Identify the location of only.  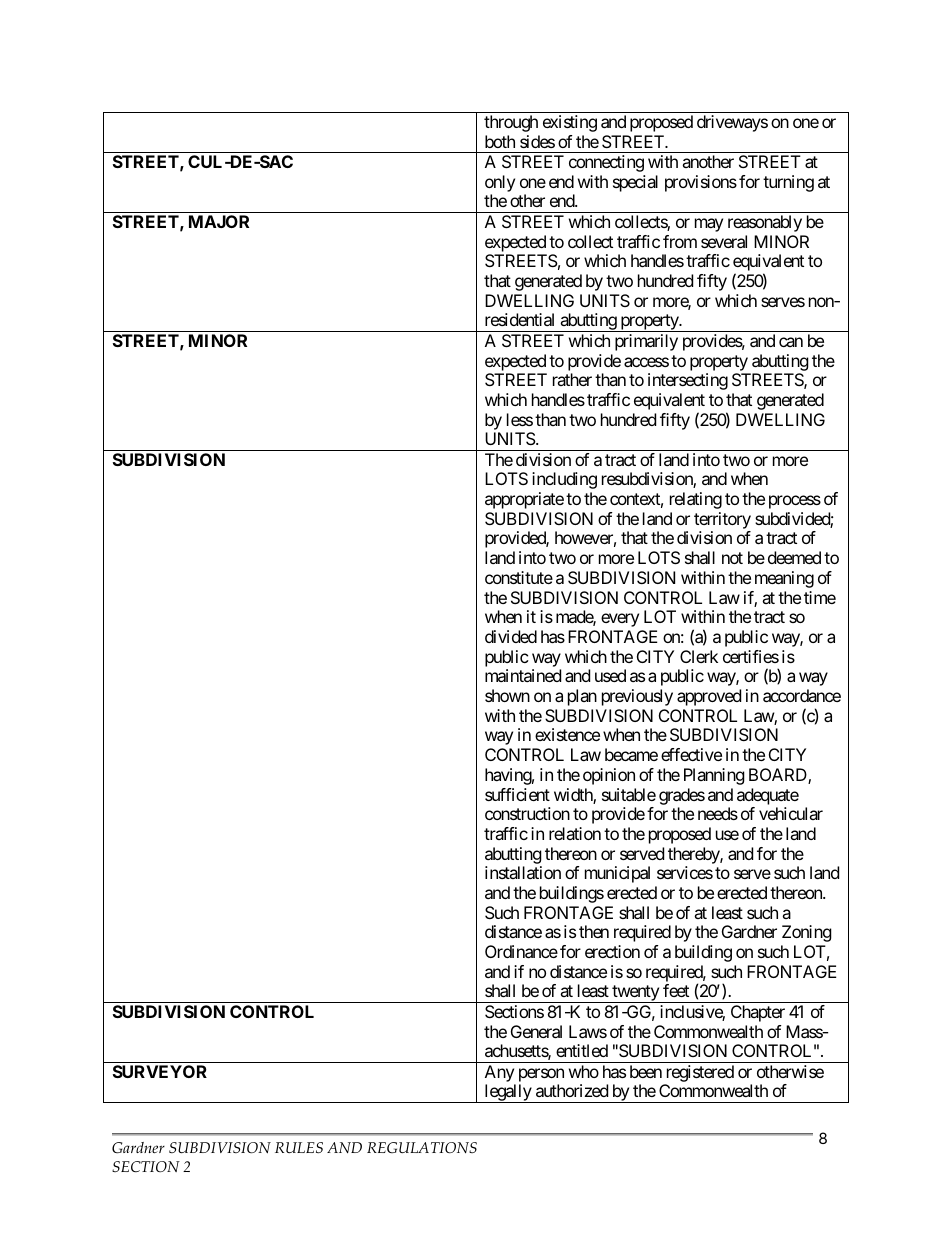
(500, 185).
